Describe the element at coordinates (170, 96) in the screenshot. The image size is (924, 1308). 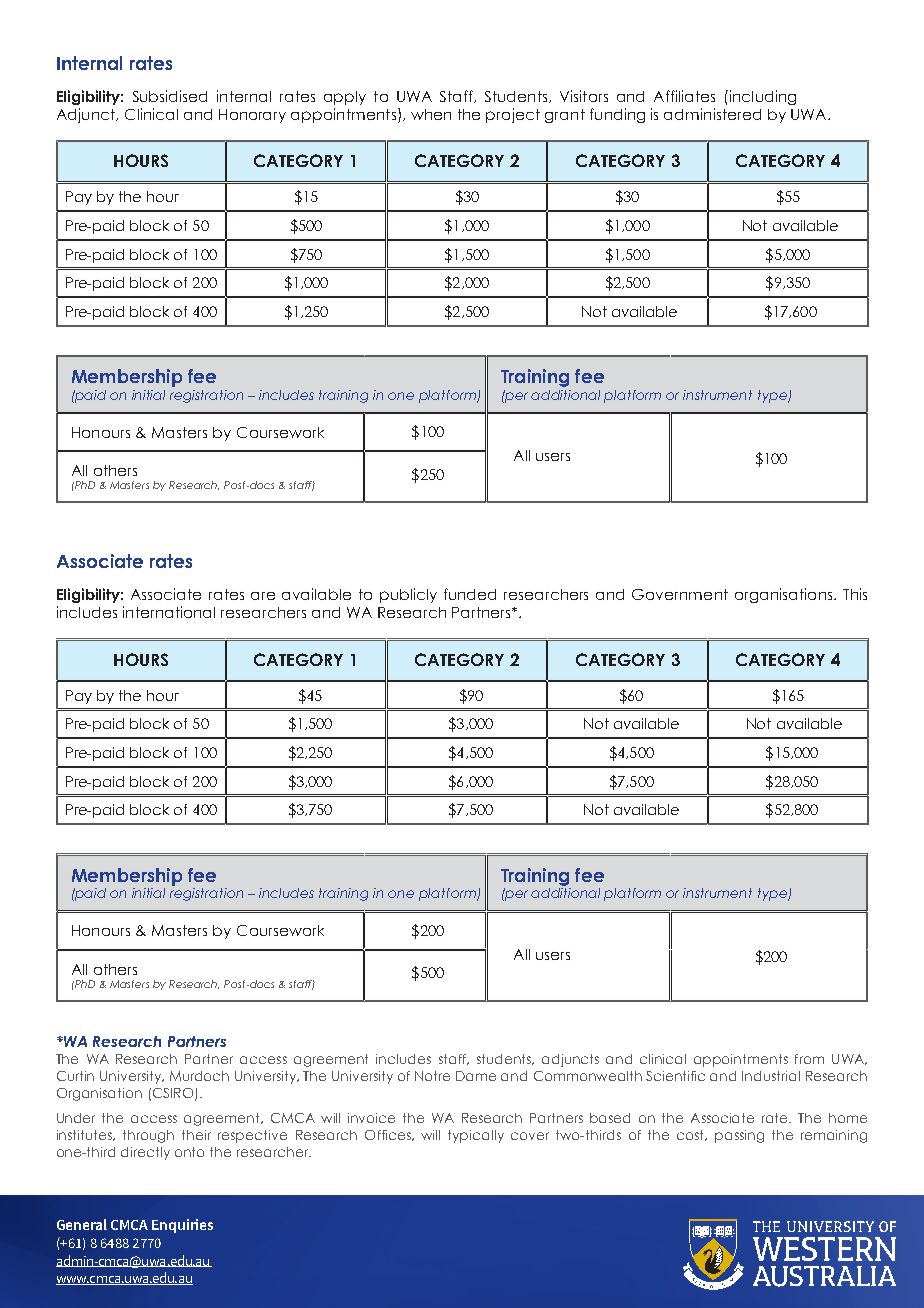
I see `Subsidised` at that location.
